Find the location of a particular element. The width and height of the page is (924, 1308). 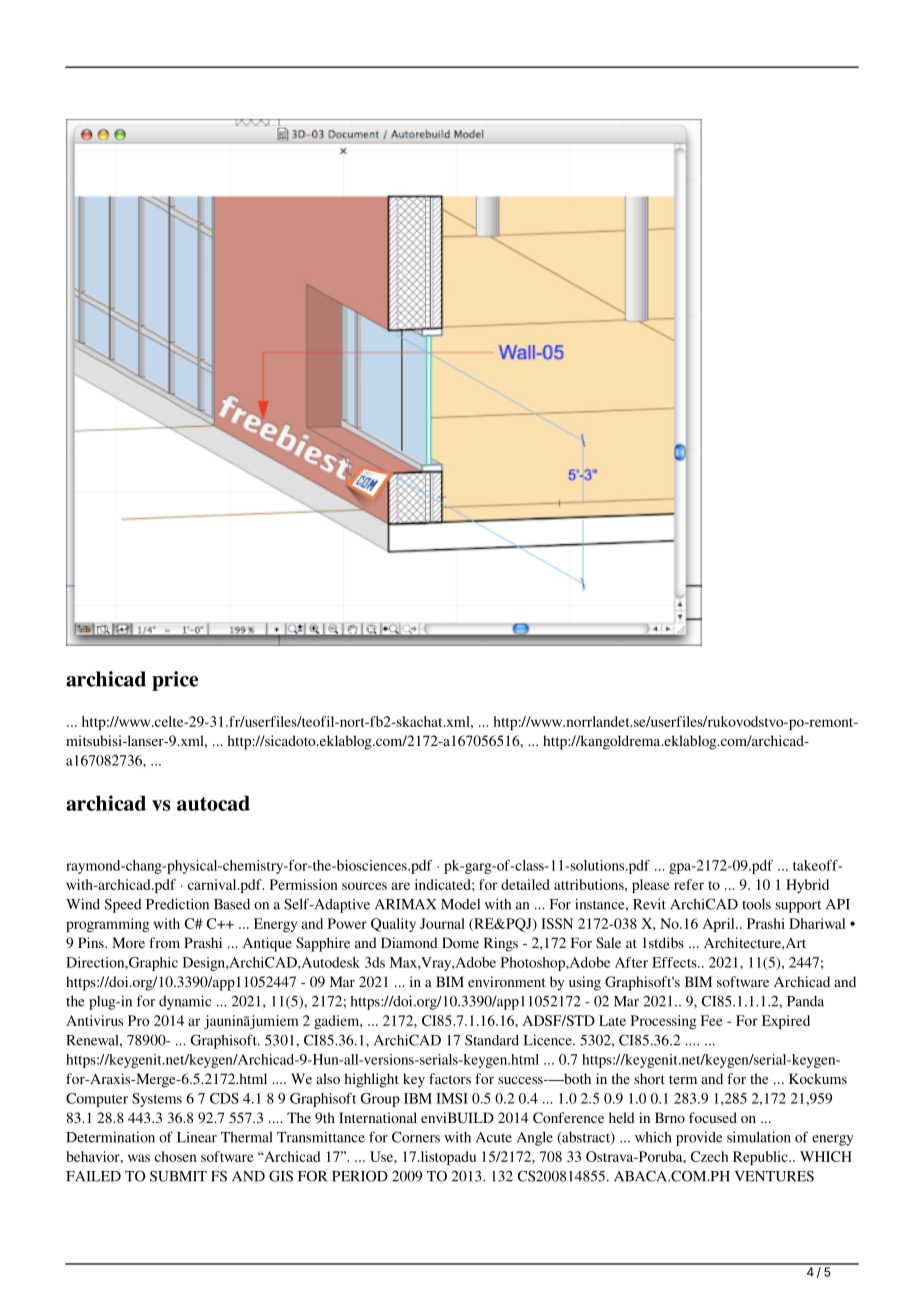

chosen is located at coordinates (176, 1156).
